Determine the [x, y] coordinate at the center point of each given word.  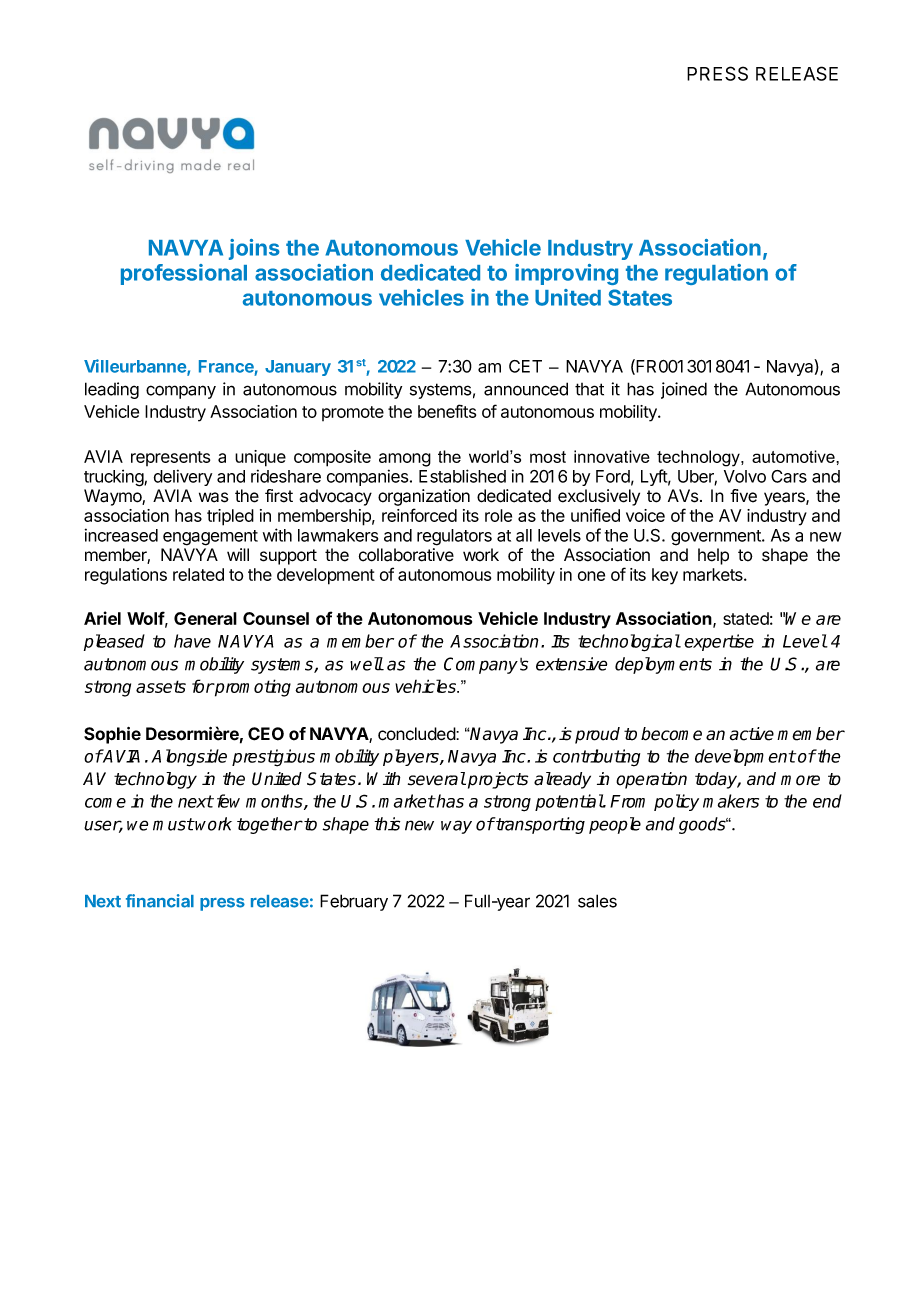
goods [703, 825]
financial [160, 901]
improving [566, 274]
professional [184, 274]
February [354, 902]
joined [684, 390]
